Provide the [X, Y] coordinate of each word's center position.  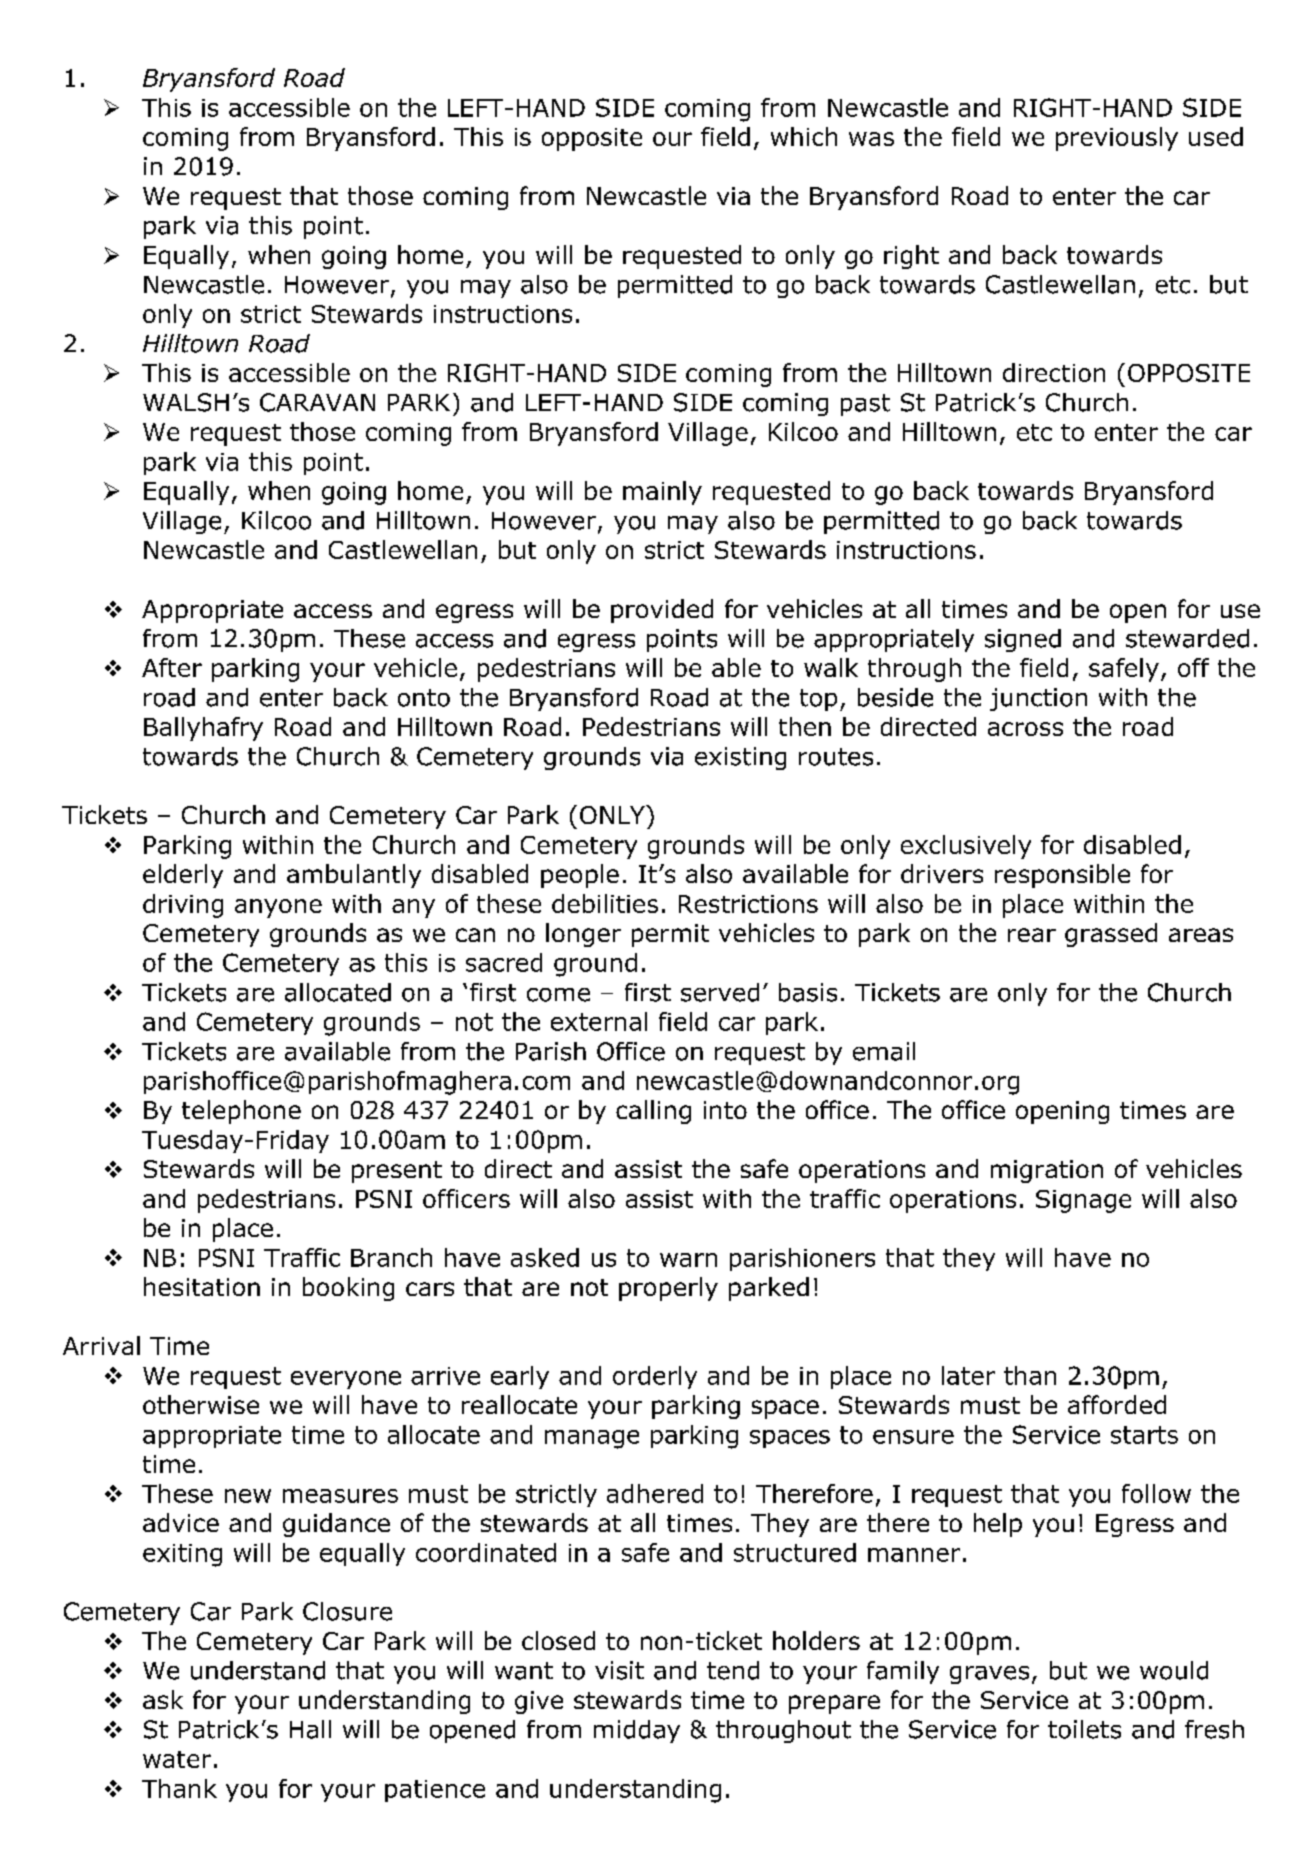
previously [1117, 139]
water [177, 1759]
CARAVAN [317, 402]
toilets [1084, 1729]
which [804, 136]
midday [637, 1731]
